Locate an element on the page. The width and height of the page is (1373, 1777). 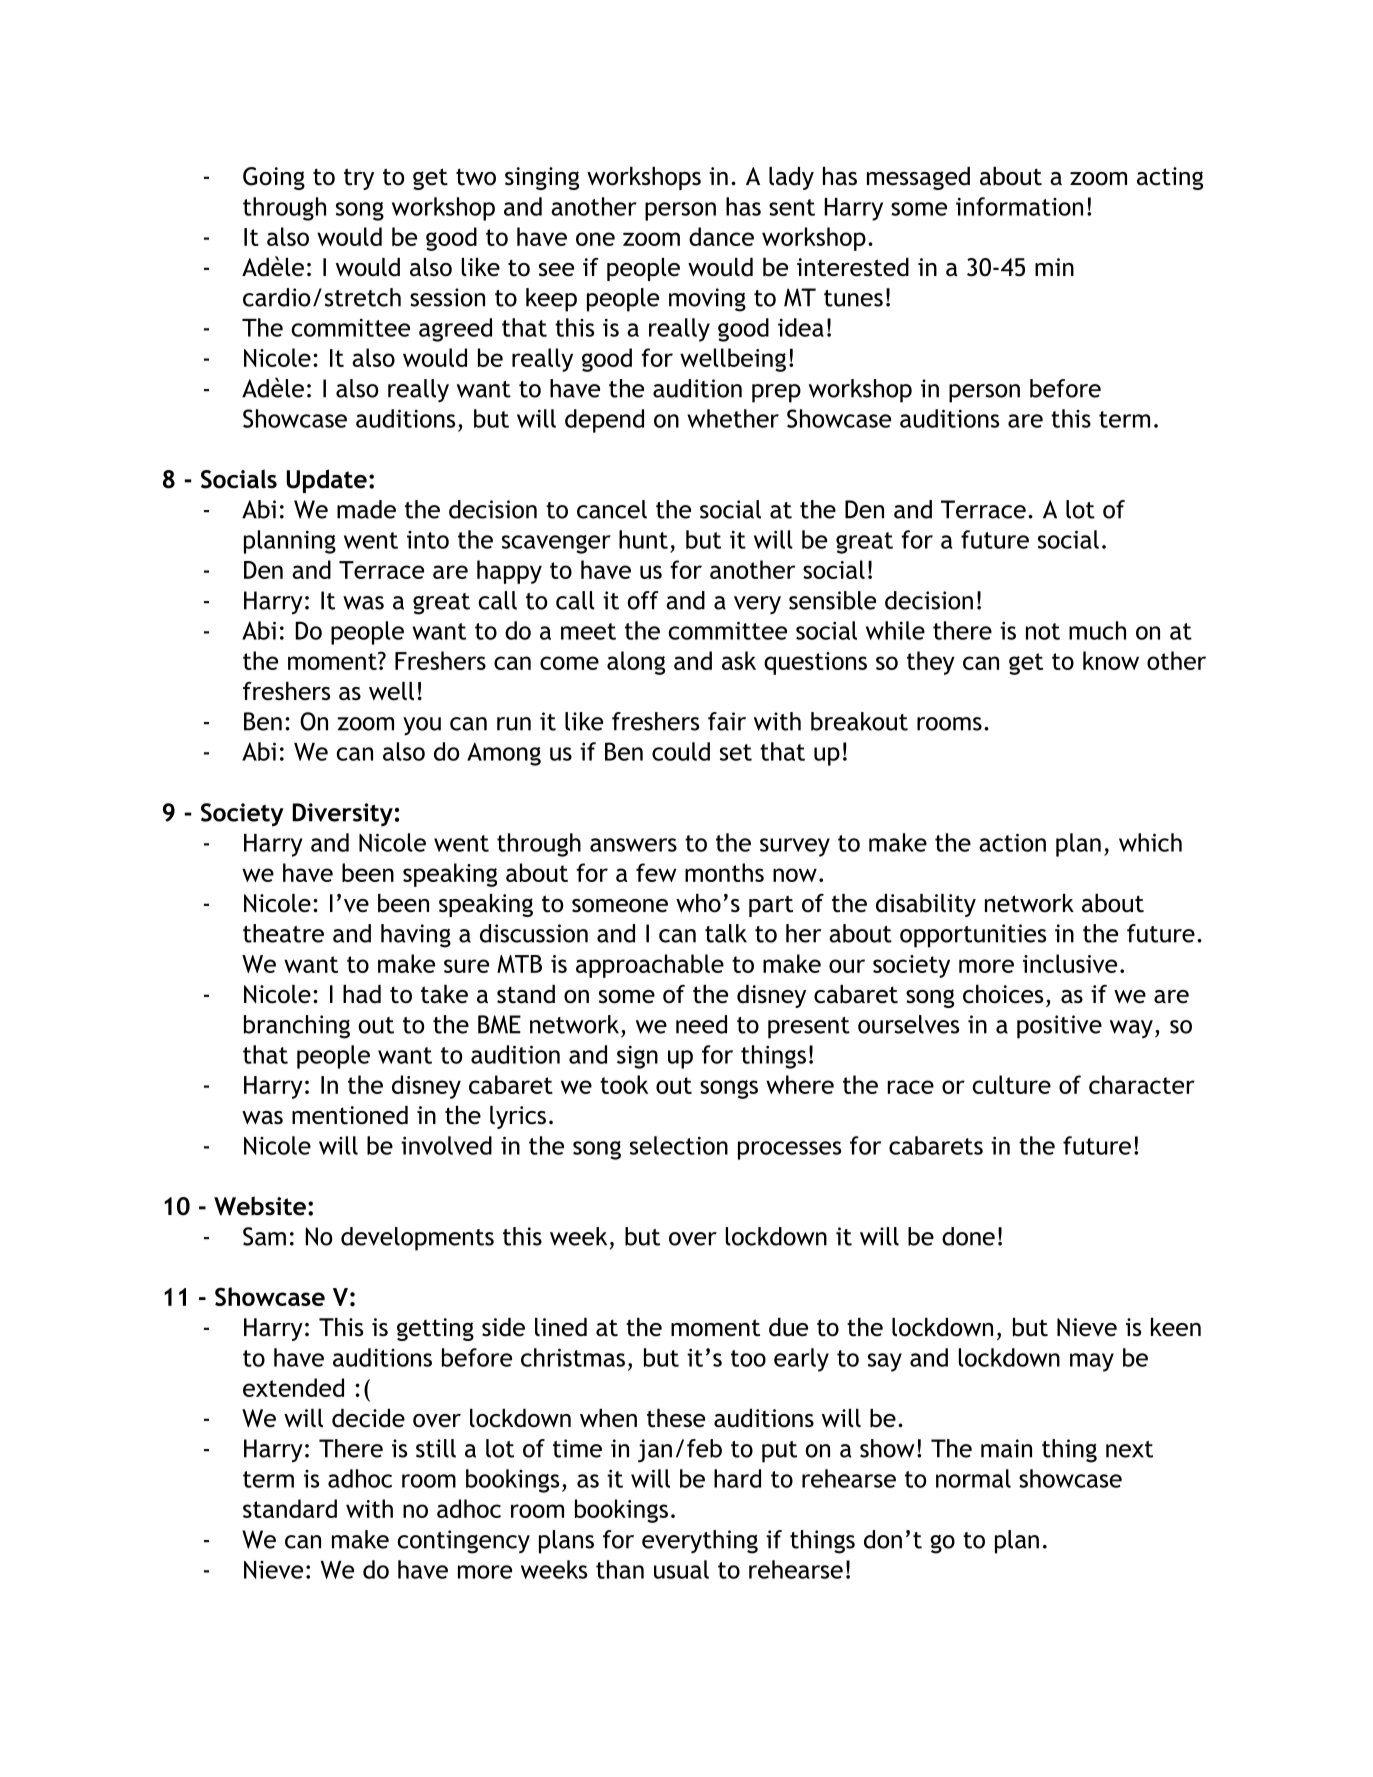
done is located at coordinates (968, 1236).
